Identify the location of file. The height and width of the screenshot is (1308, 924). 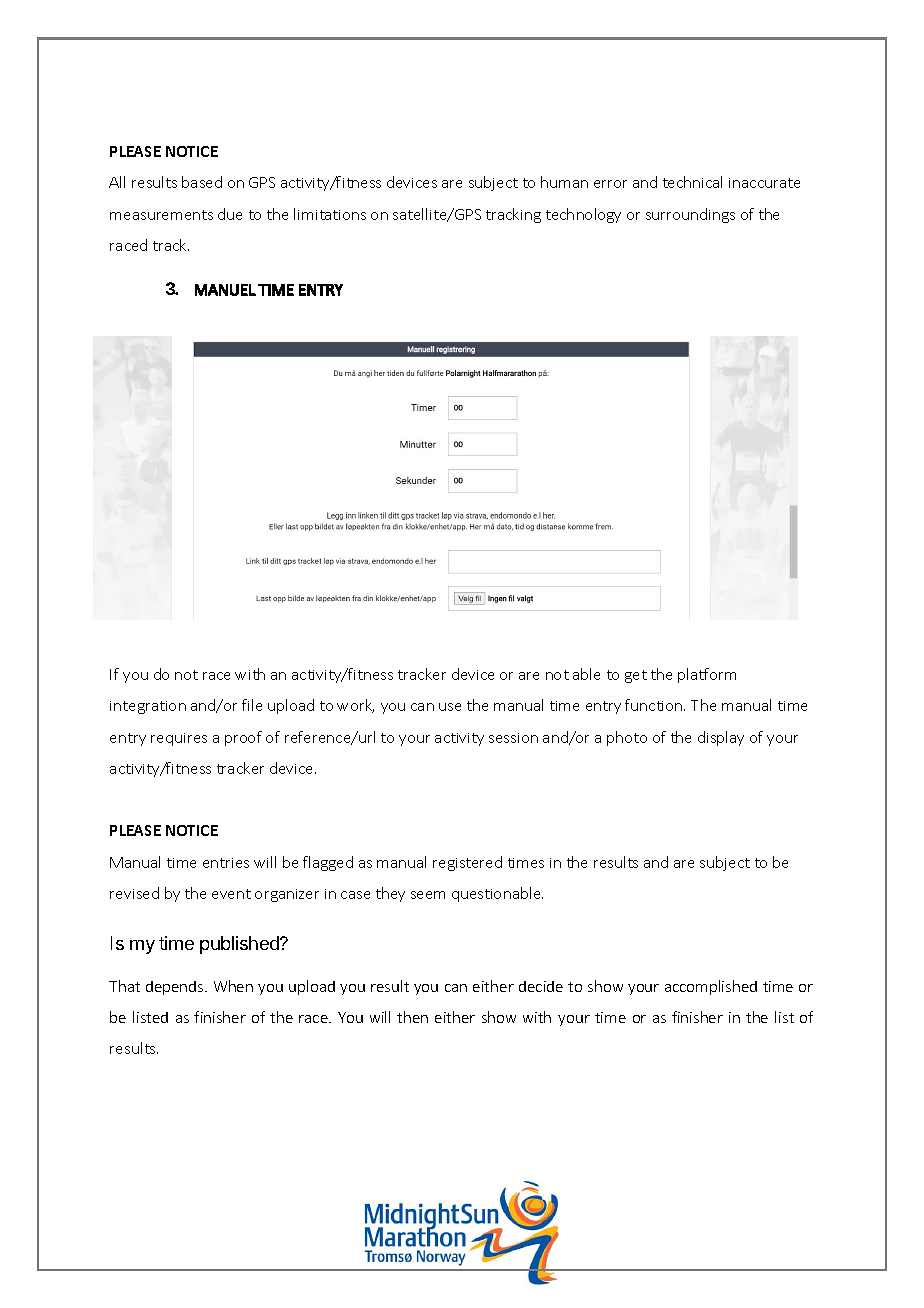
(252, 705).
